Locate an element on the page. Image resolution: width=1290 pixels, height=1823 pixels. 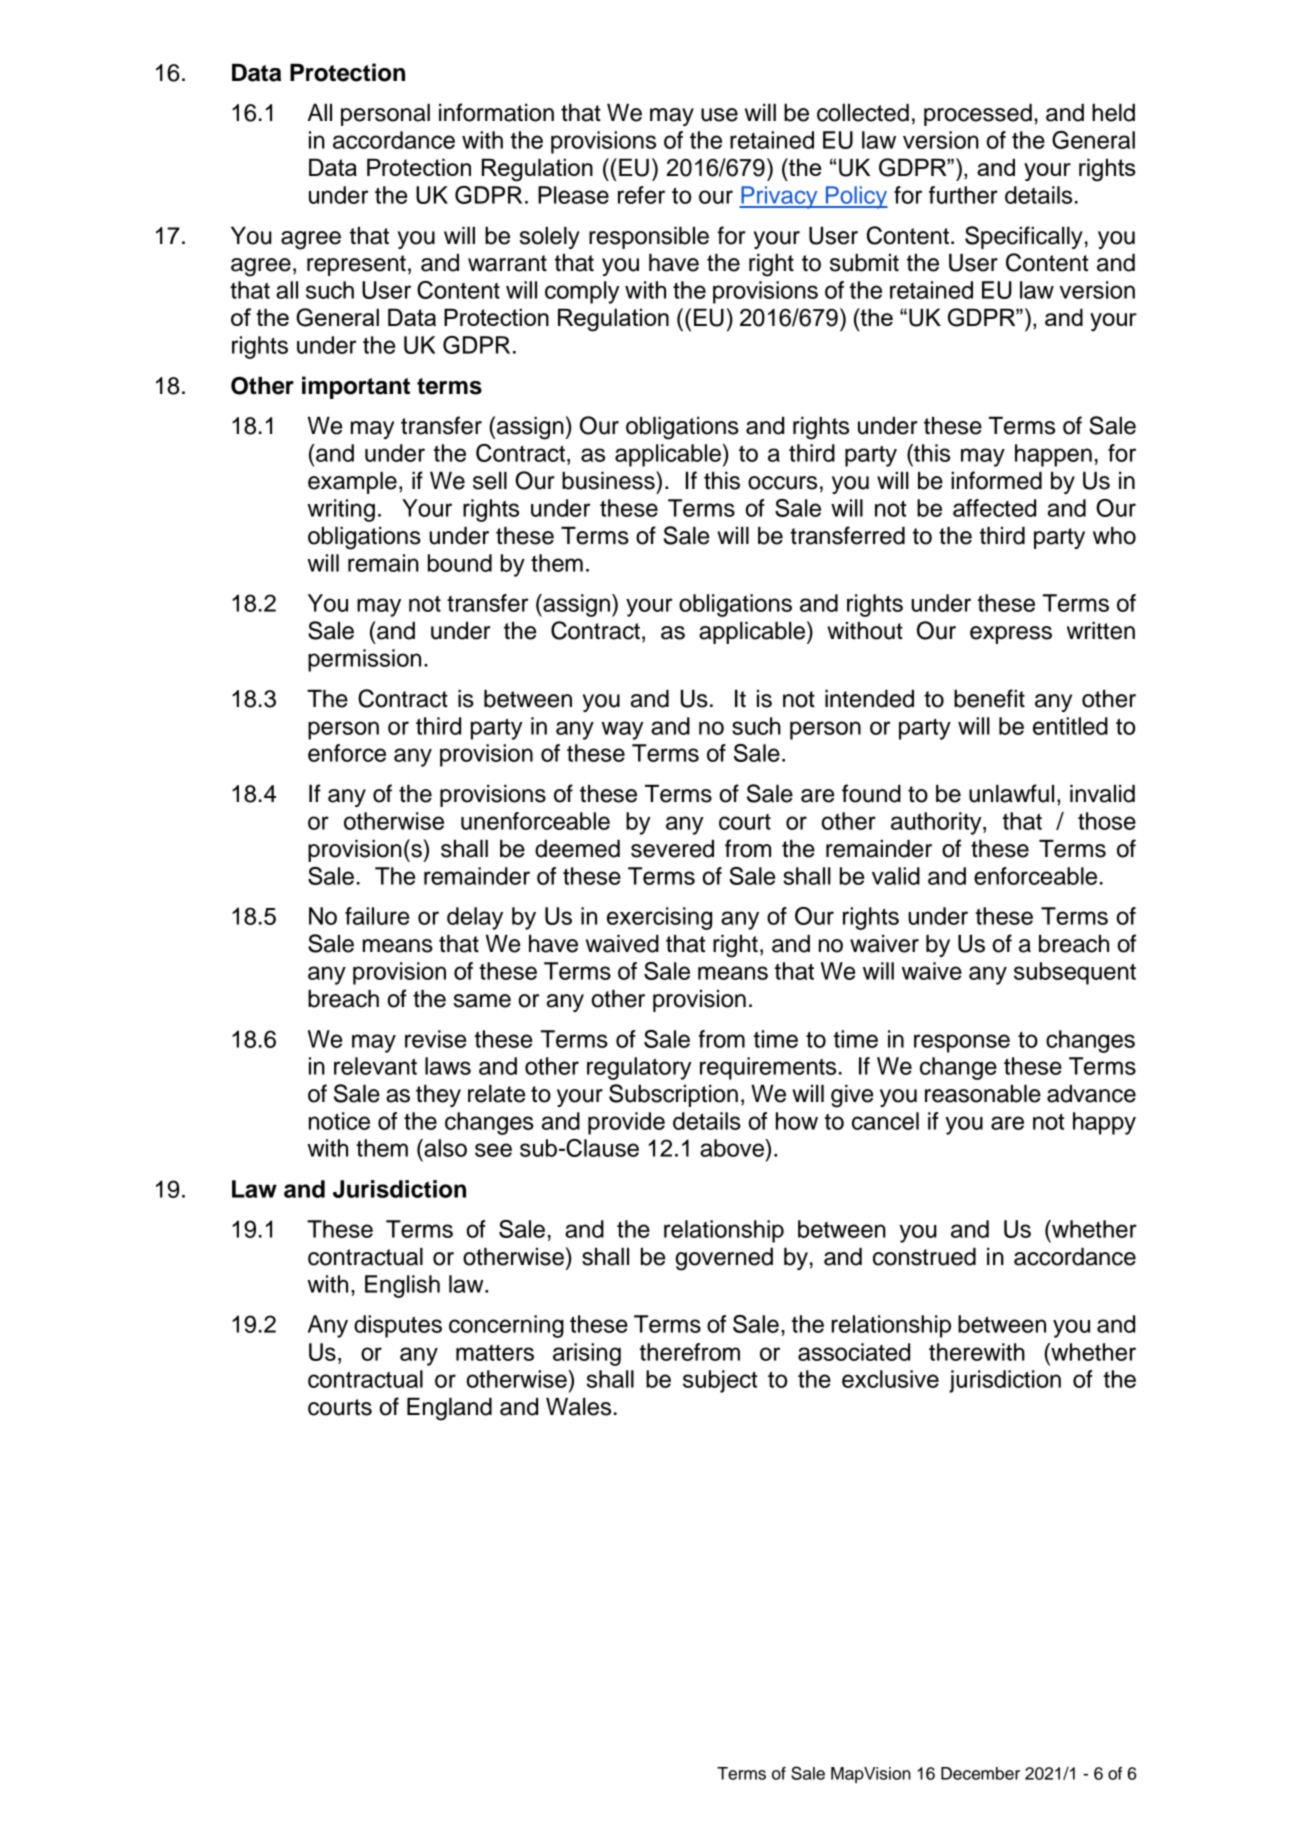
England is located at coordinates (449, 1409).
